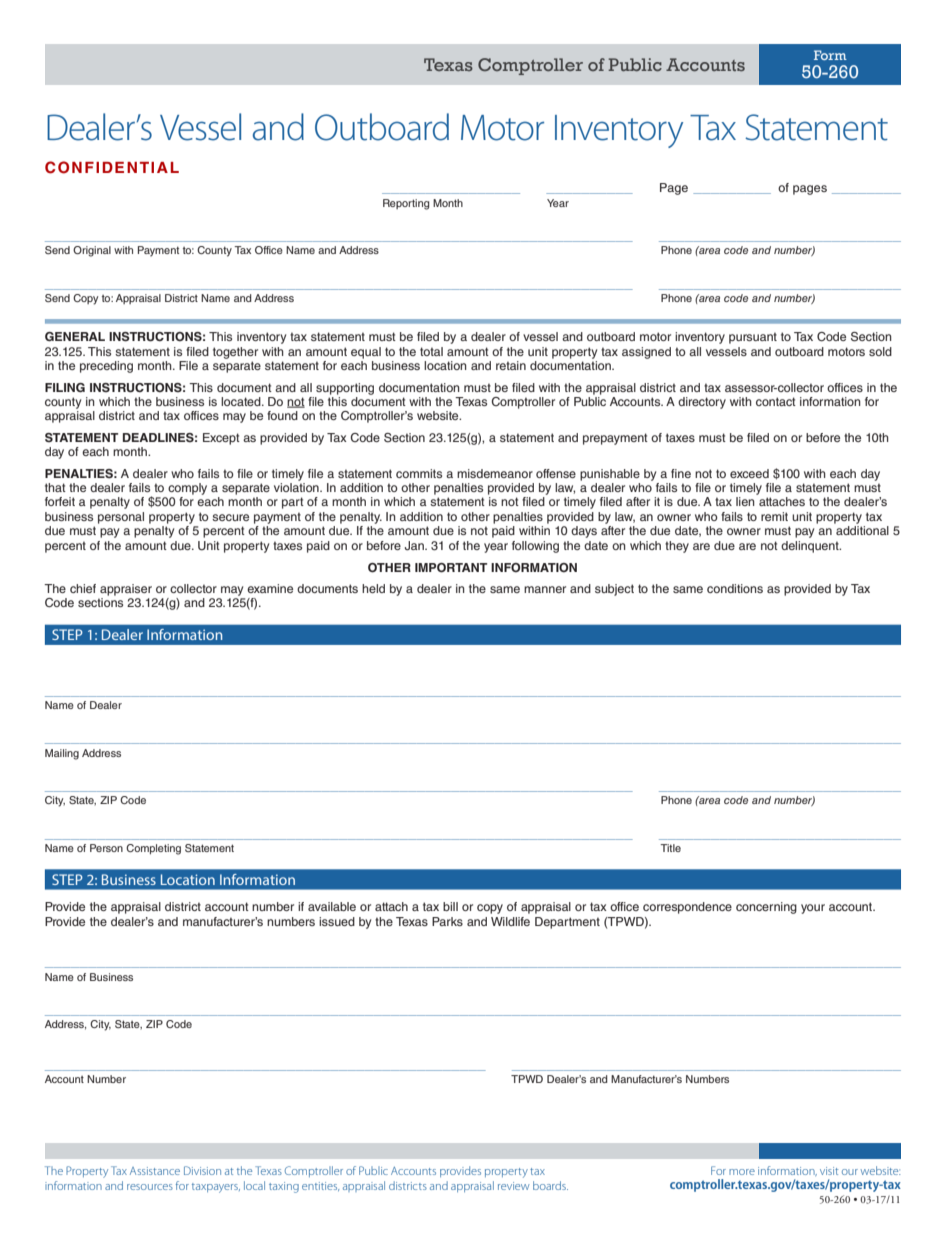 This screenshot has height=1233, width=952. I want to click on total, so click(431, 351).
